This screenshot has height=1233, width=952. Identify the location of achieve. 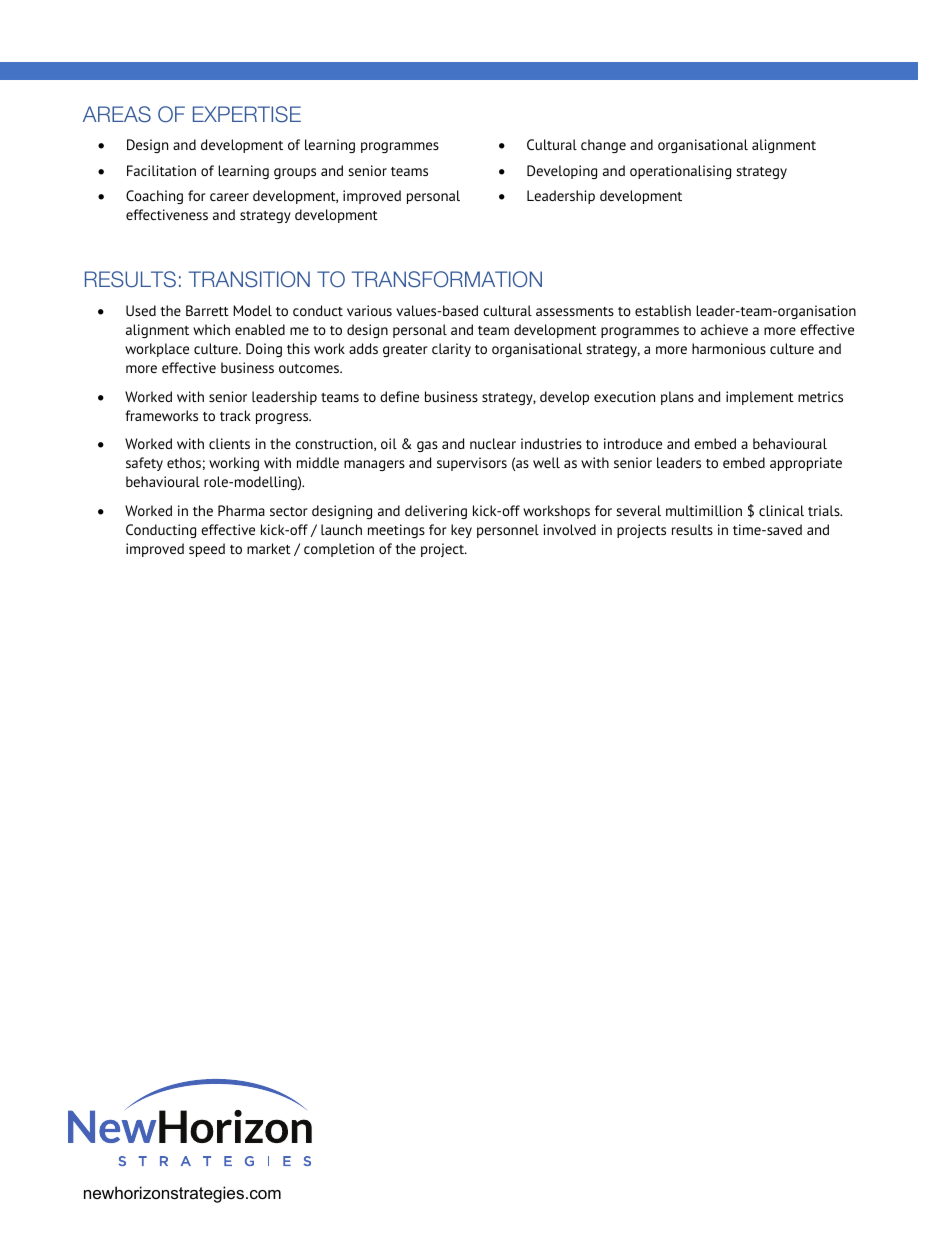
(724, 329).
